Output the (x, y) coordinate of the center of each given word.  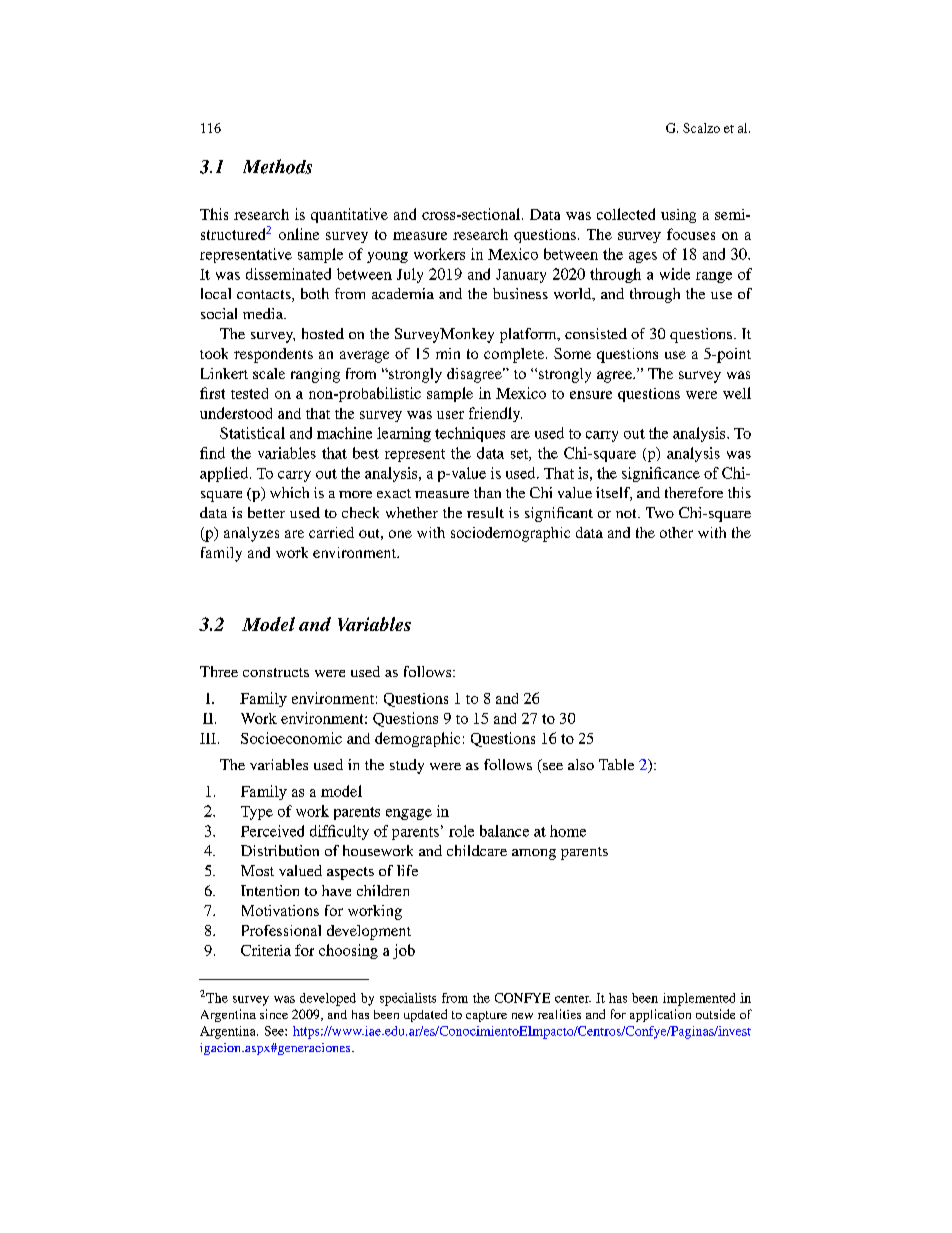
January (521, 276)
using (678, 216)
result (485, 512)
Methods (277, 166)
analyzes (251, 534)
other (676, 532)
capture (486, 1016)
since (274, 1014)
